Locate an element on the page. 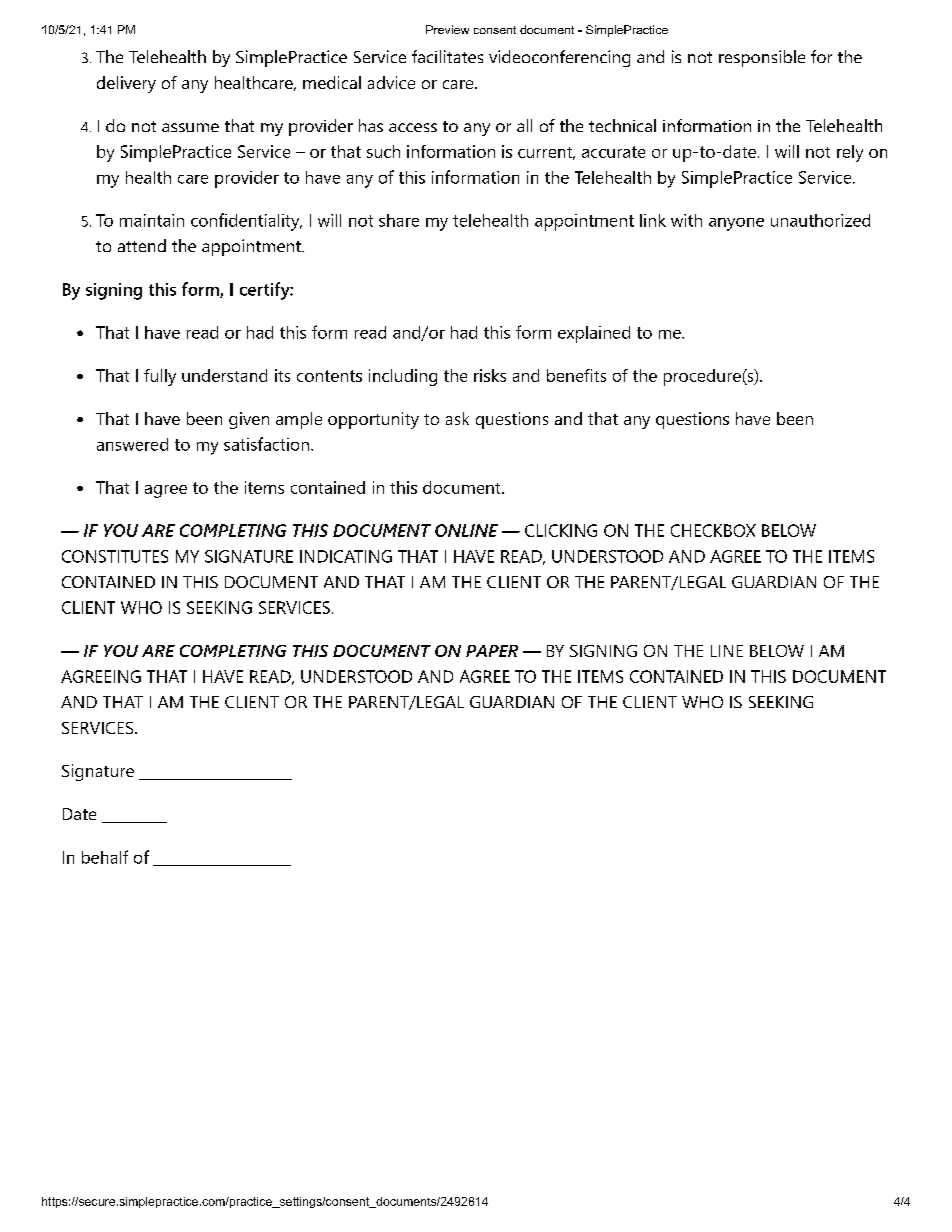 Image resolution: width=952 pixels, height=1232 pixels. behalf is located at coordinates (105, 857).
